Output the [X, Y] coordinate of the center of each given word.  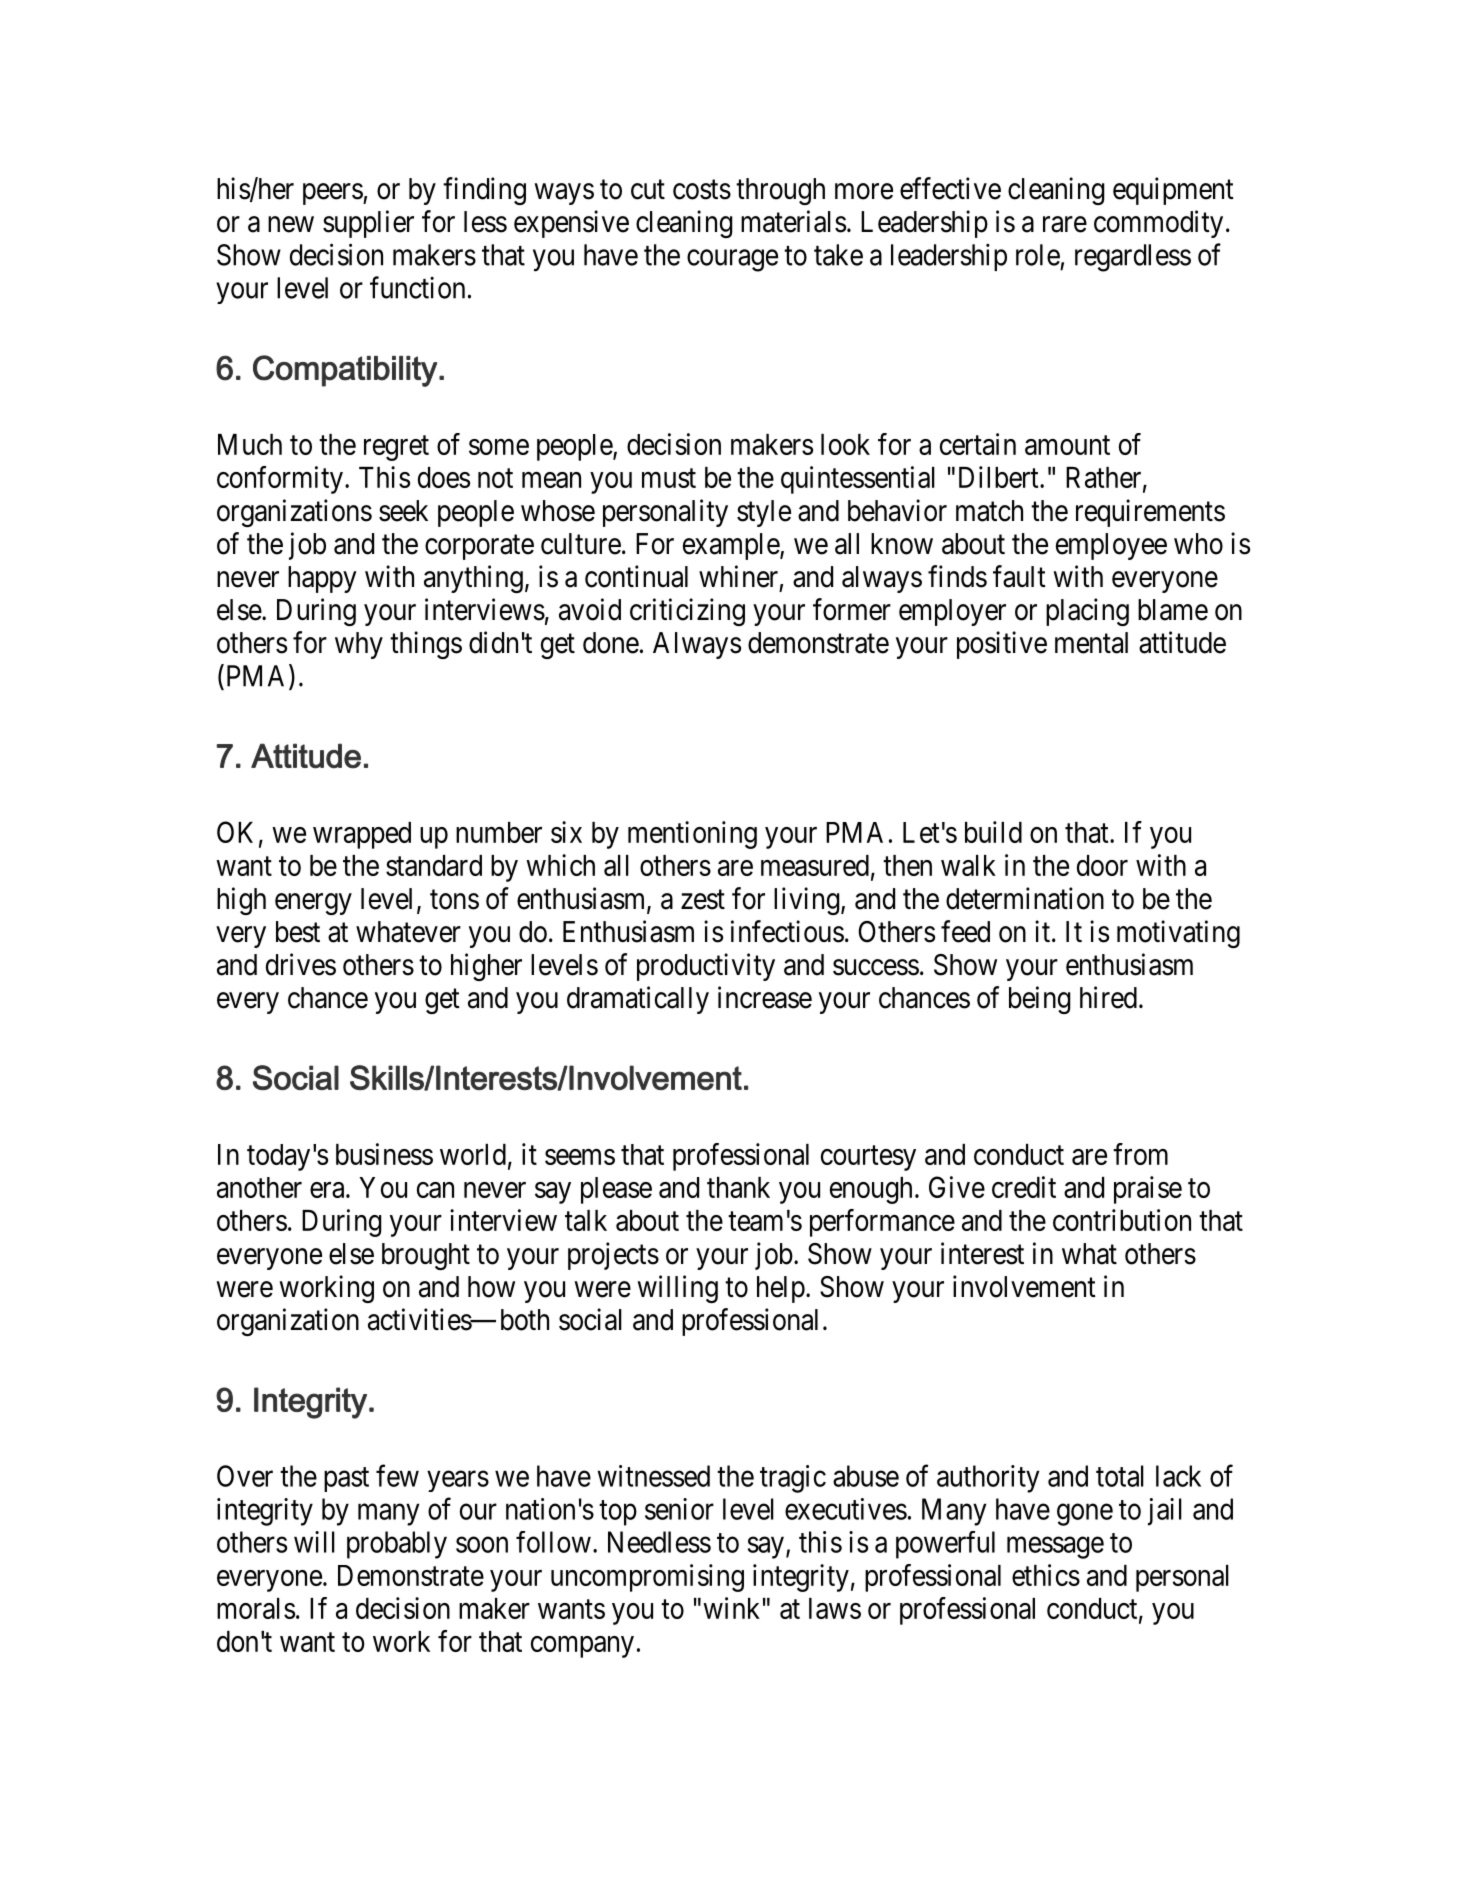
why [359, 645]
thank [738, 1187]
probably [397, 1545]
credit [1024, 1187]
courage [732, 260]
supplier [368, 224]
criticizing [687, 612]
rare [1065, 224]
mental [1091, 643]
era [328, 1190]
